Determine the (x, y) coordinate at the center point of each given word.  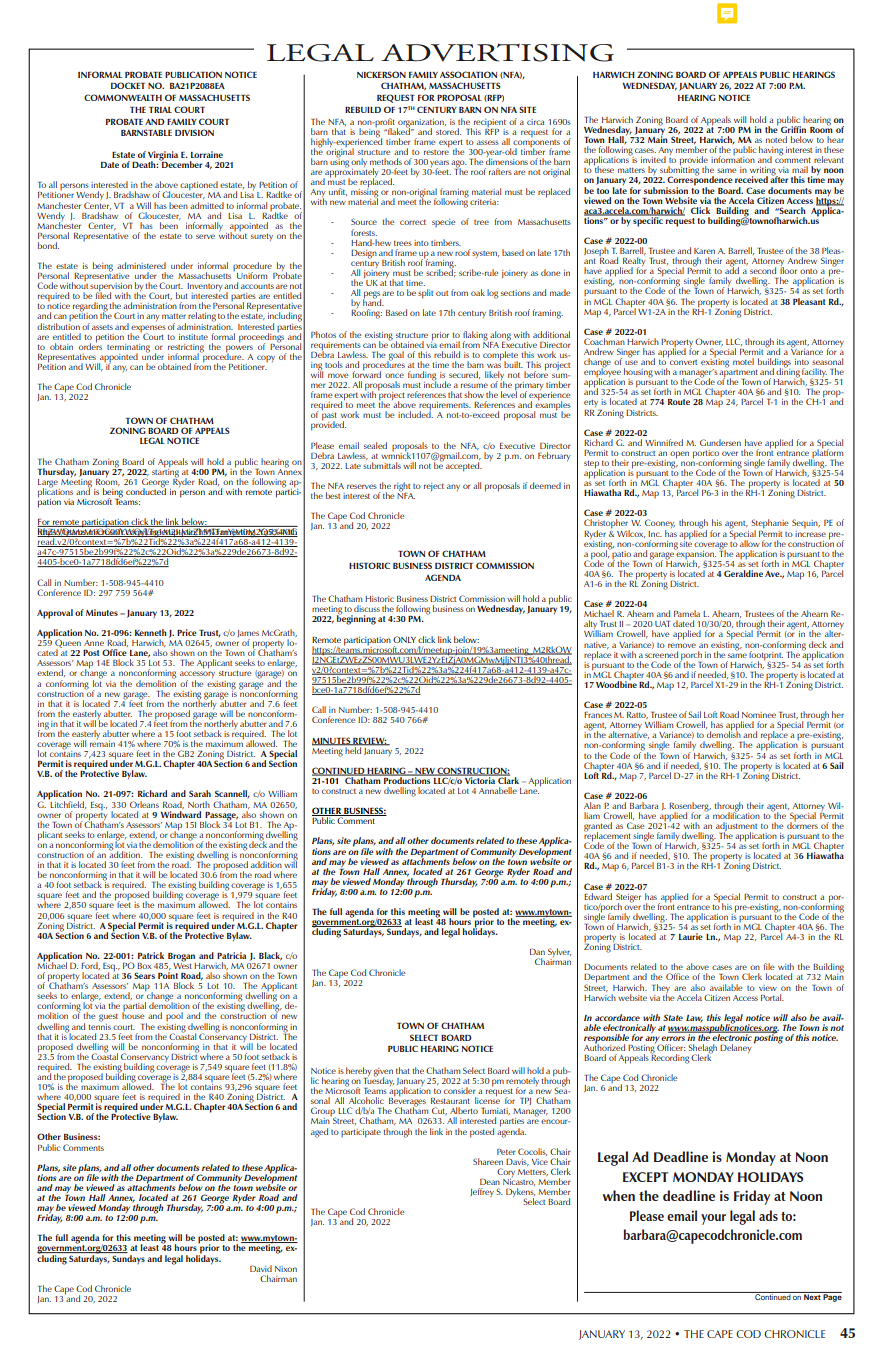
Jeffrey (482, 1192)
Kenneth (151, 632)
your (713, 1219)
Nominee (759, 715)
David (261, 1268)
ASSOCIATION (468, 74)
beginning (356, 619)
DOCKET (128, 85)
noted (776, 139)
